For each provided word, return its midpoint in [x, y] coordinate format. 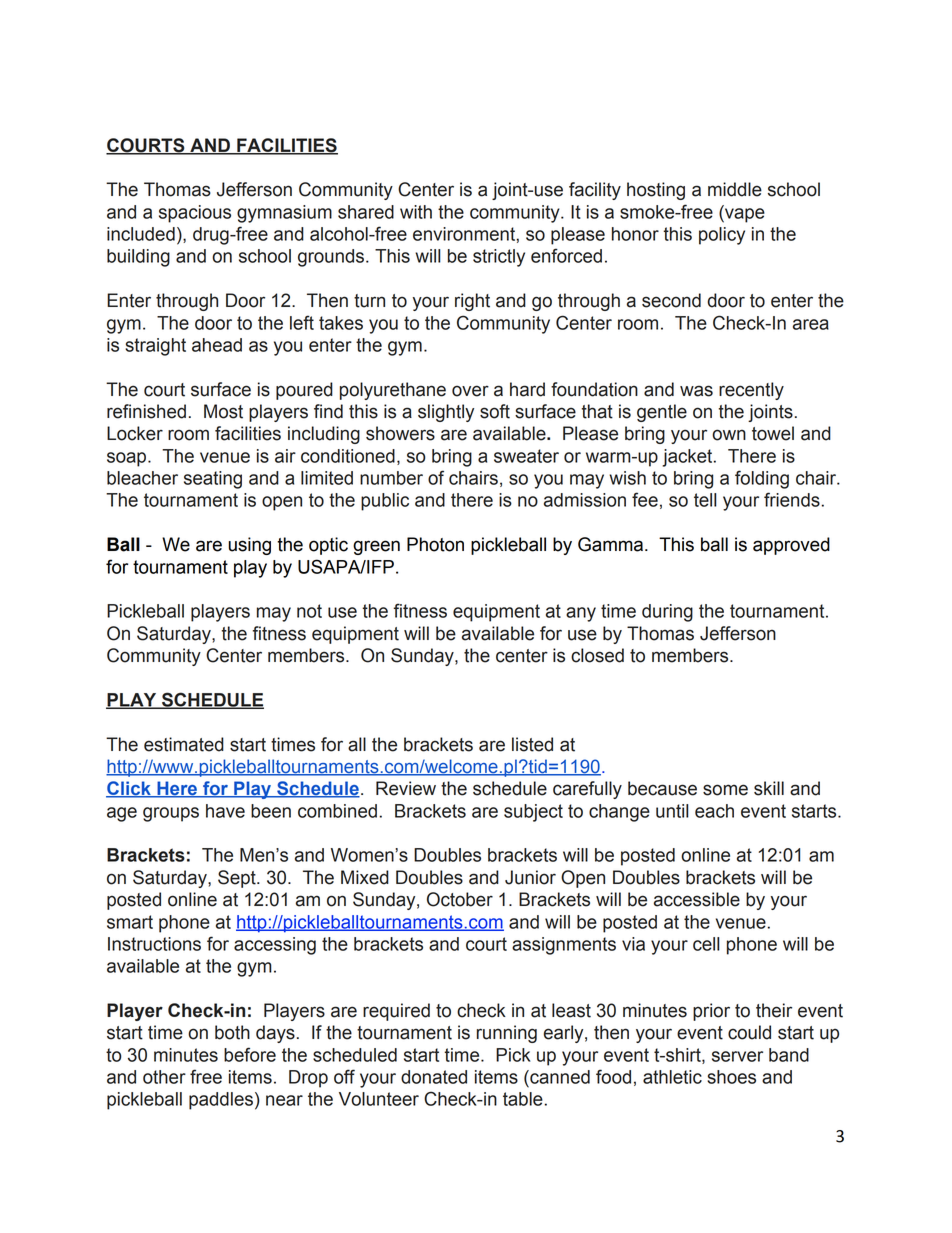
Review [406, 788]
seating [213, 480]
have [225, 811]
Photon [435, 544]
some [725, 790]
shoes [731, 1077]
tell [705, 500]
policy [722, 236]
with [416, 212]
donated [434, 1077]
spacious [195, 214]
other [164, 1077]
